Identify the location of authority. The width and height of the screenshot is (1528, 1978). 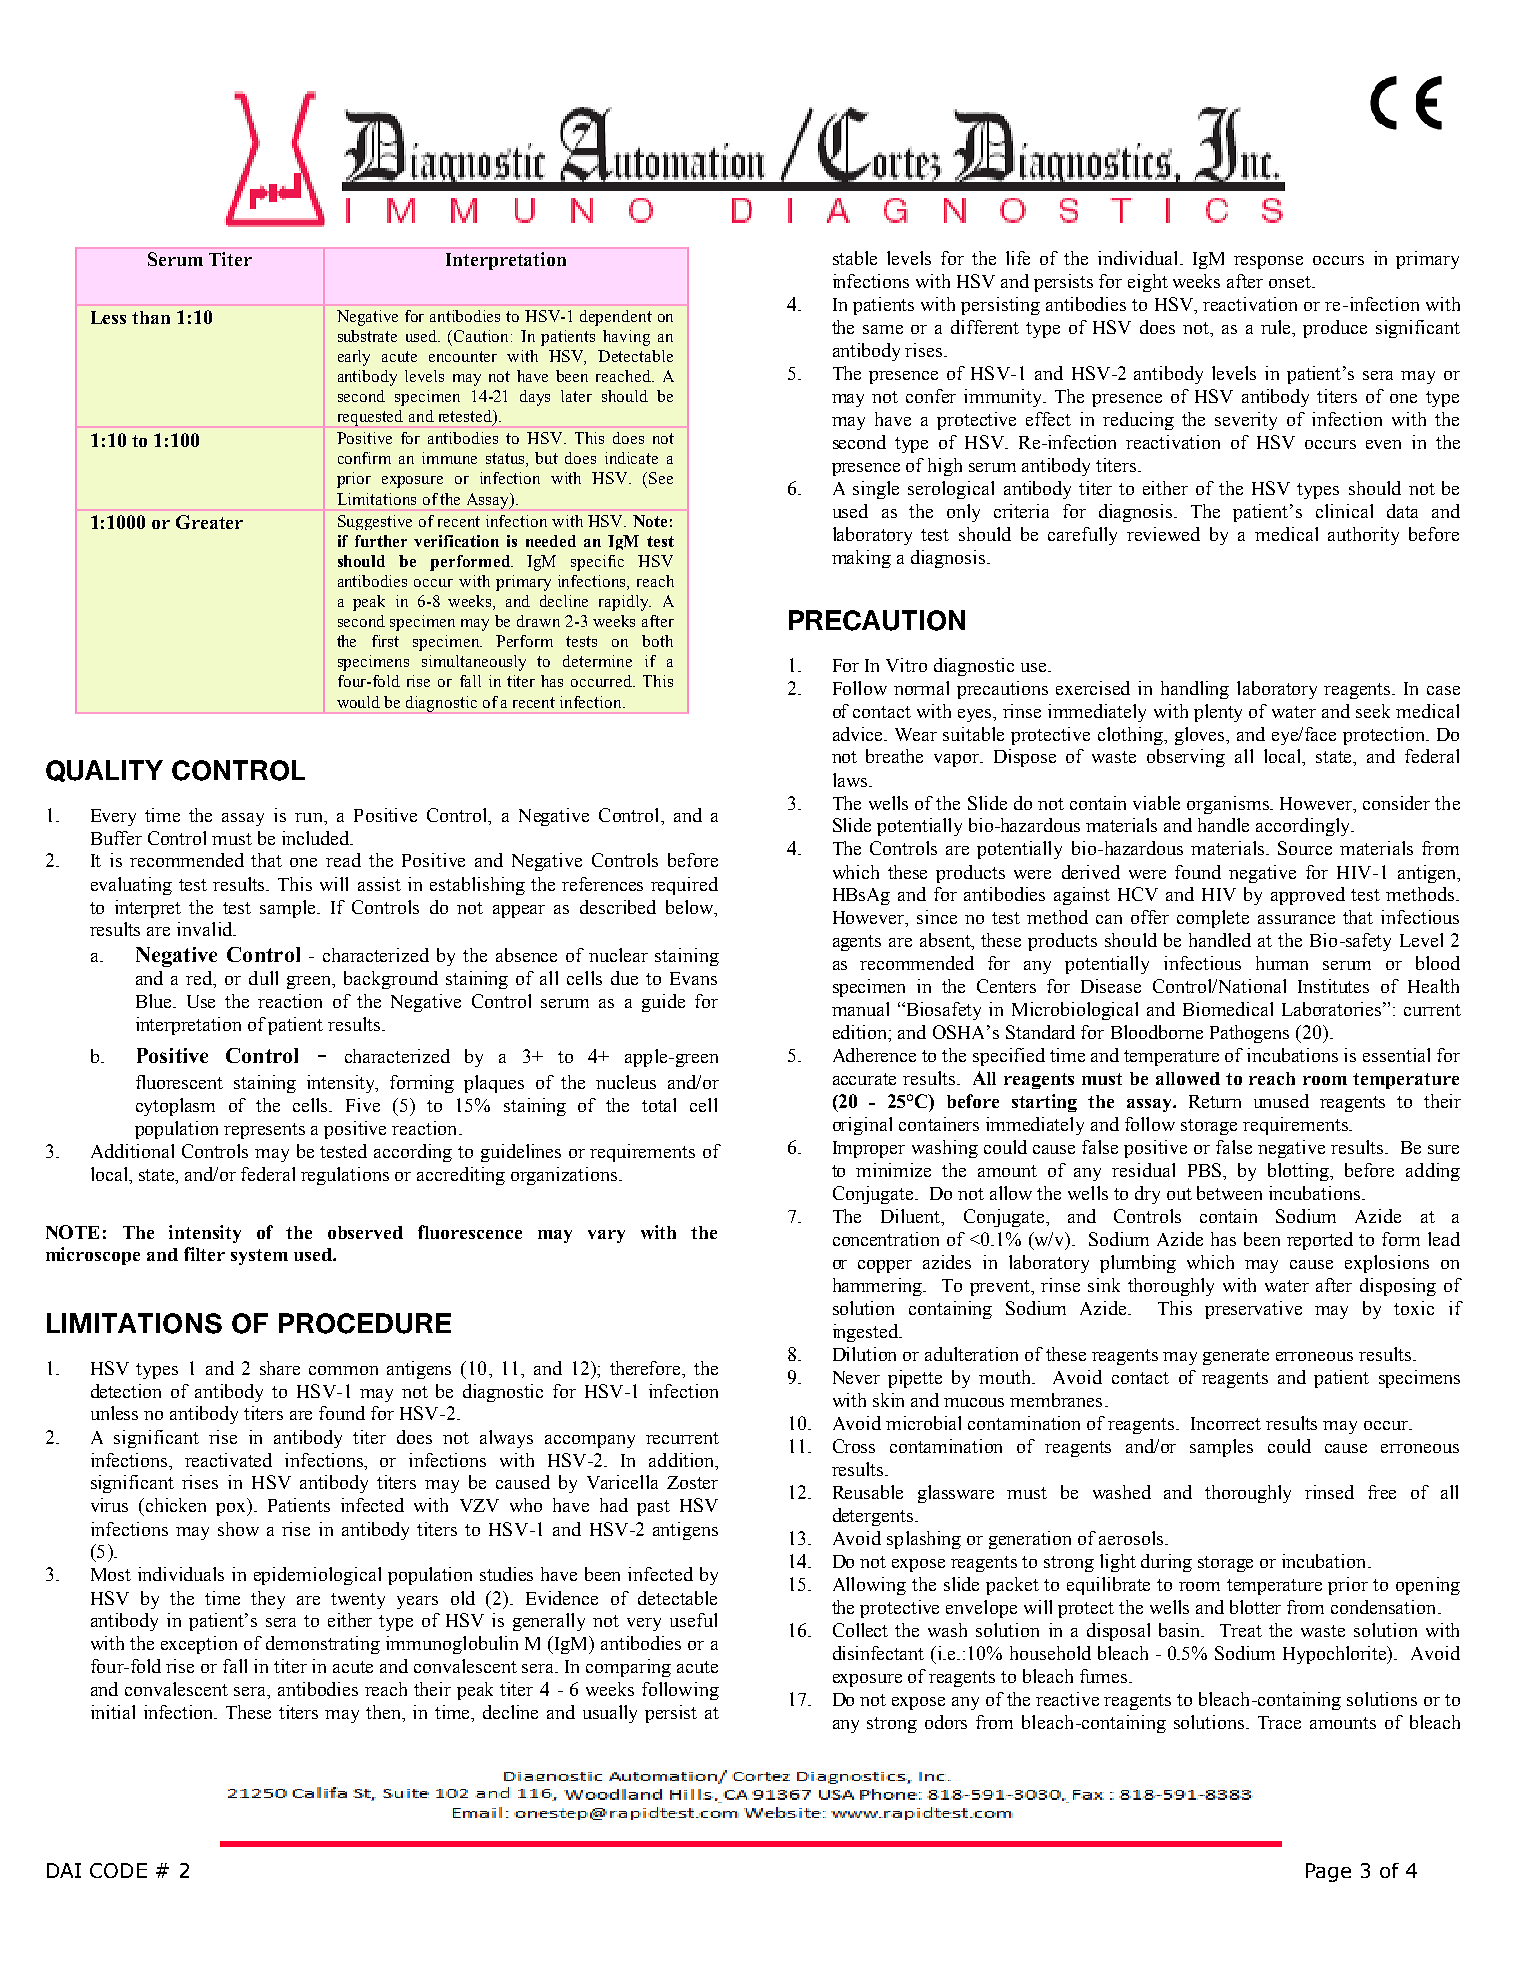
(1363, 536).
